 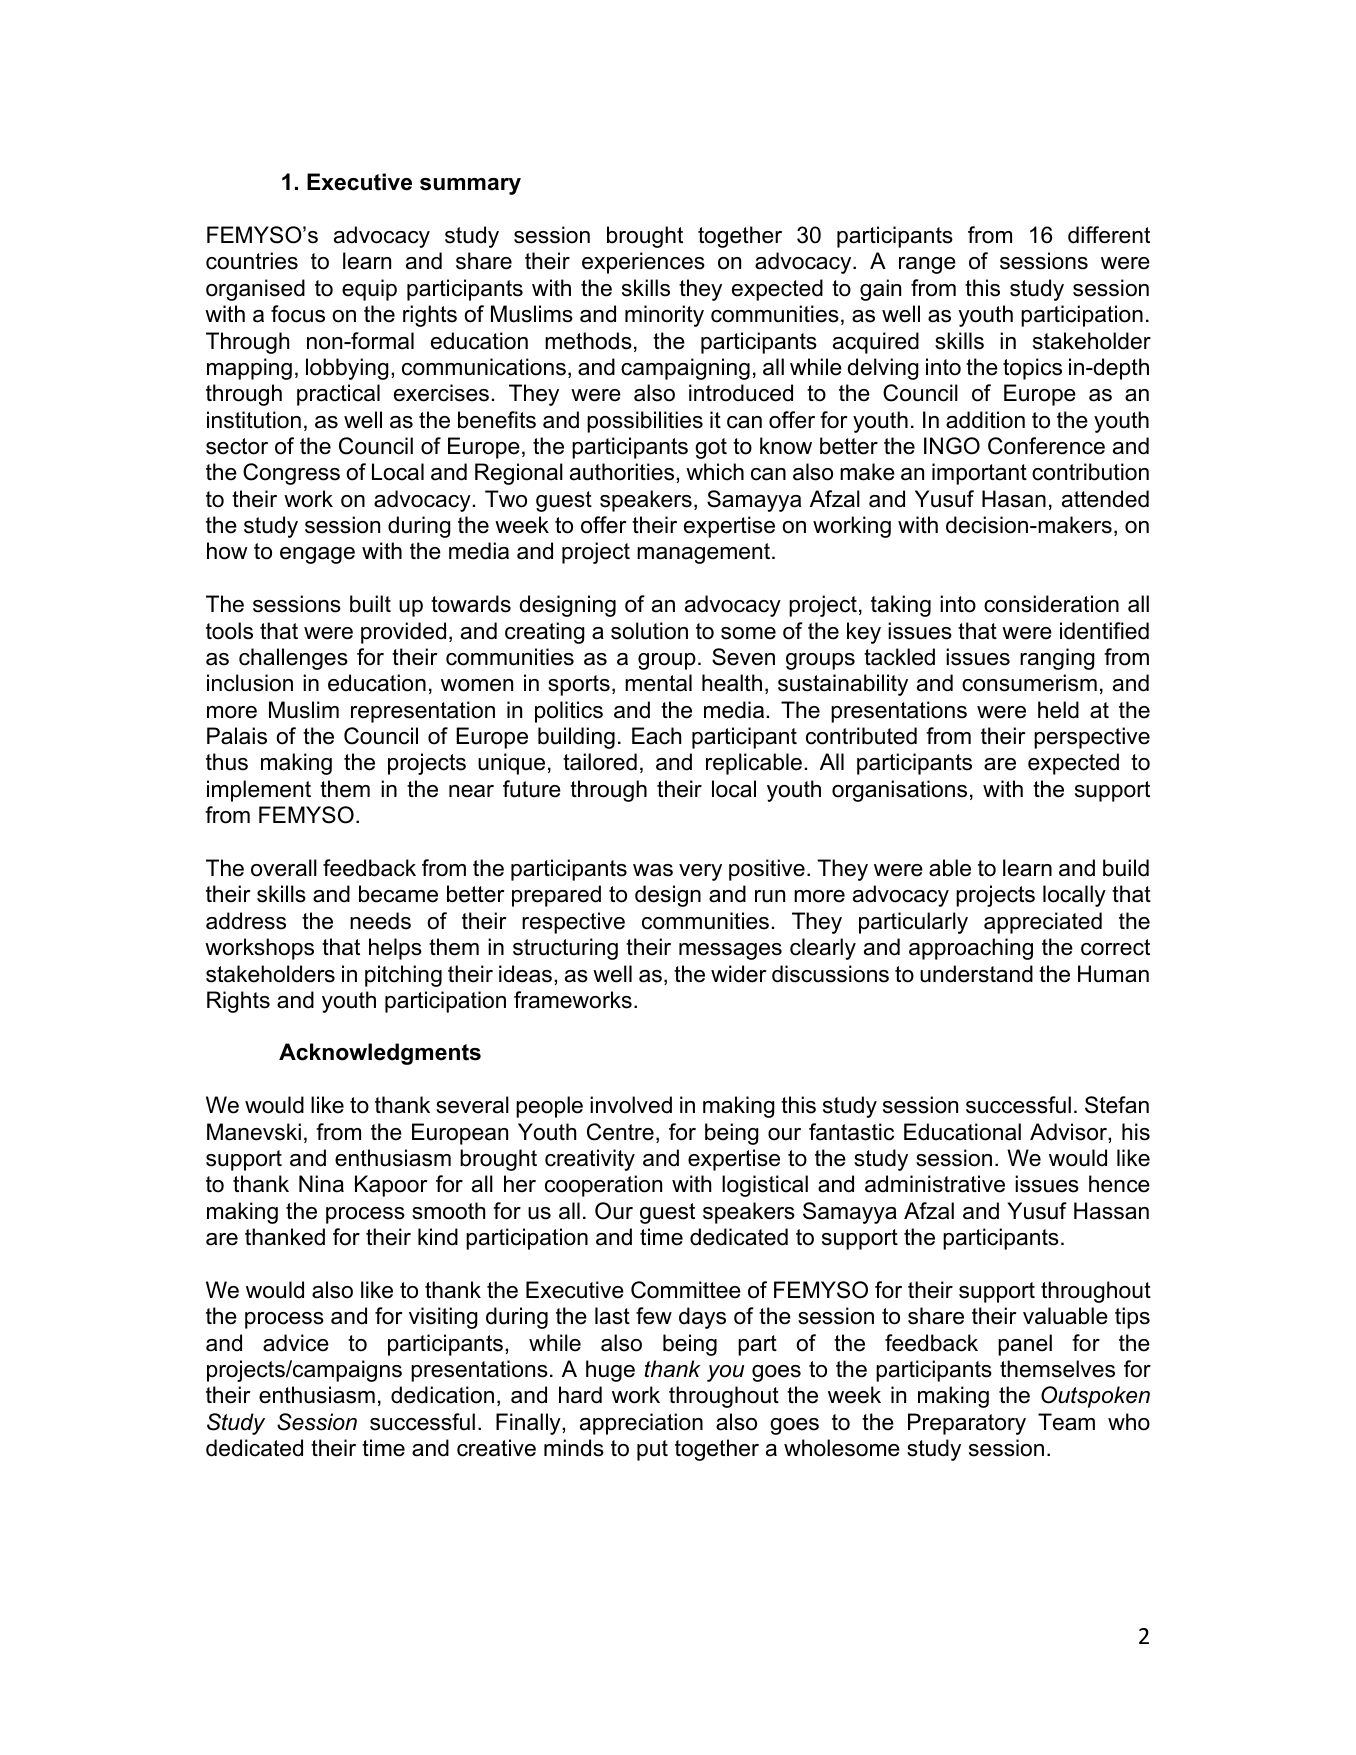 What do you see at coordinates (259, 791) in the document?
I see `implement` at bounding box center [259, 791].
